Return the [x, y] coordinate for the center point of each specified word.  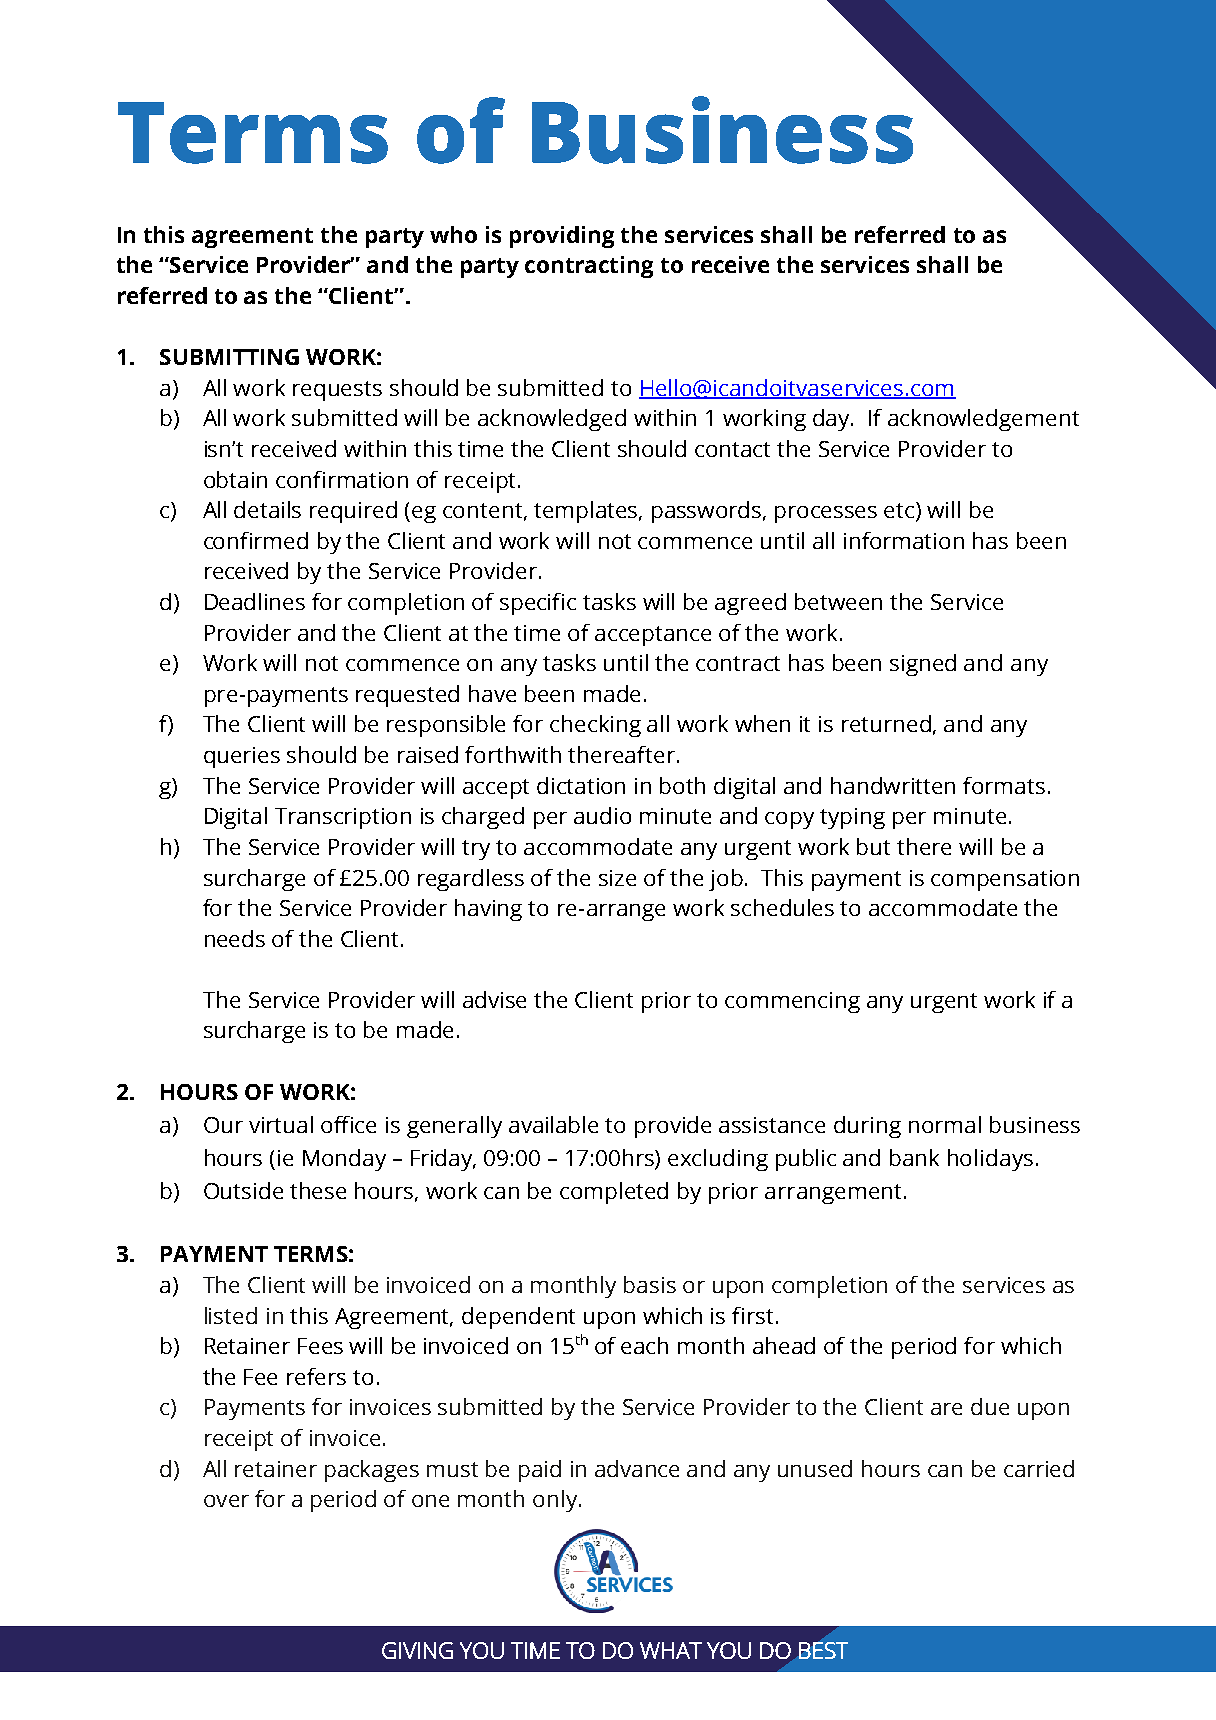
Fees [320, 1346]
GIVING [417, 1650]
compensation [1005, 880]
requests [337, 391]
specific [538, 604]
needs [235, 938]
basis [650, 1284]
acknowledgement [983, 420]
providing [562, 237]
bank [914, 1157]
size [617, 878]
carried [1039, 1468]
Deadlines [255, 601]
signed [923, 665]
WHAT [671, 1650]
